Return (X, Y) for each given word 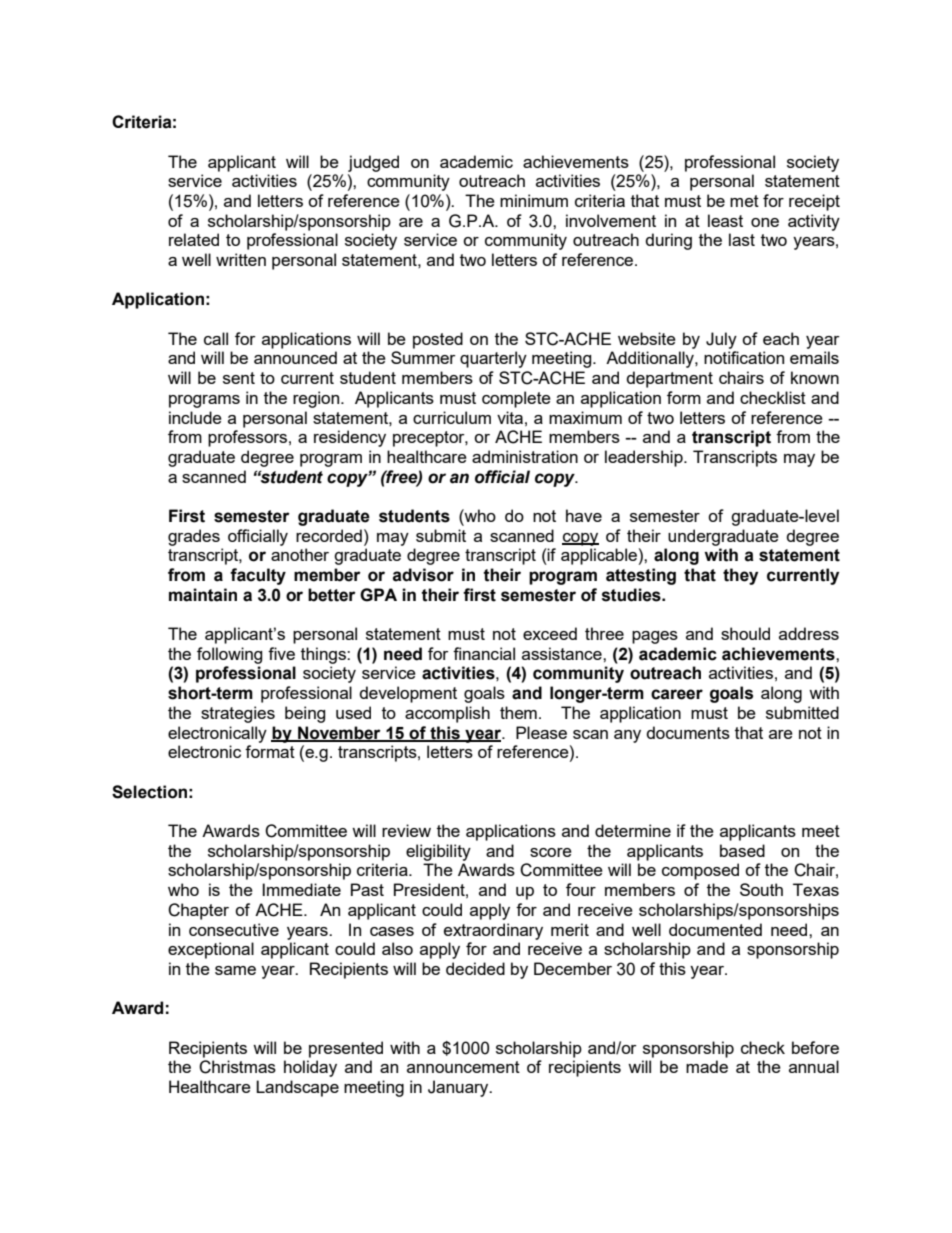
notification (744, 357)
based (742, 850)
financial (484, 653)
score (551, 852)
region (317, 399)
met (744, 201)
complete (516, 399)
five (281, 653)
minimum (534, 200)
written (241, 259)
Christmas (237, 1067)
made (707, 1066)
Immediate (301, 889)
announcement (463, 1067)
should (745, 633)
